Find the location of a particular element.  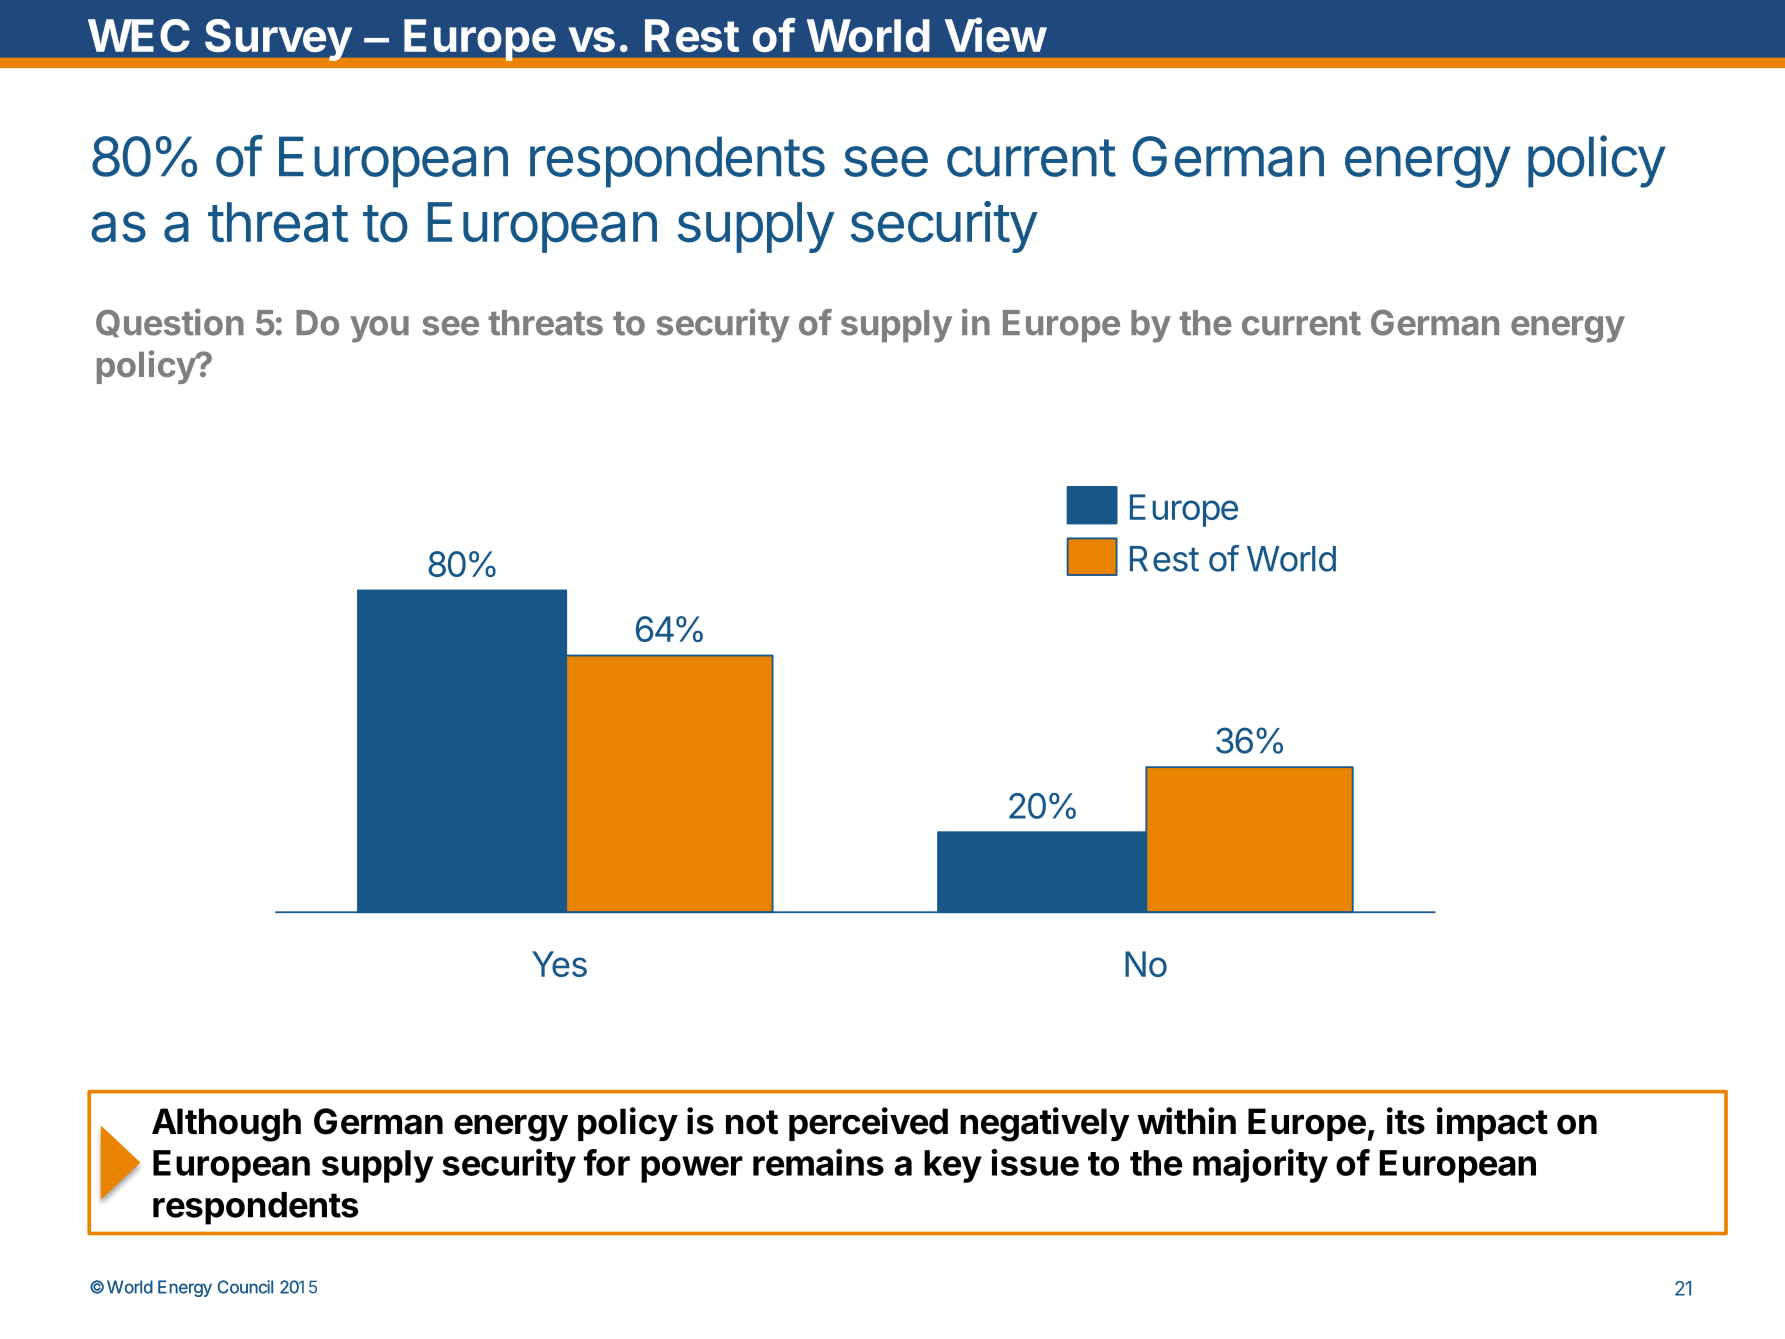

within is located at coordinates (1186, 1121).
